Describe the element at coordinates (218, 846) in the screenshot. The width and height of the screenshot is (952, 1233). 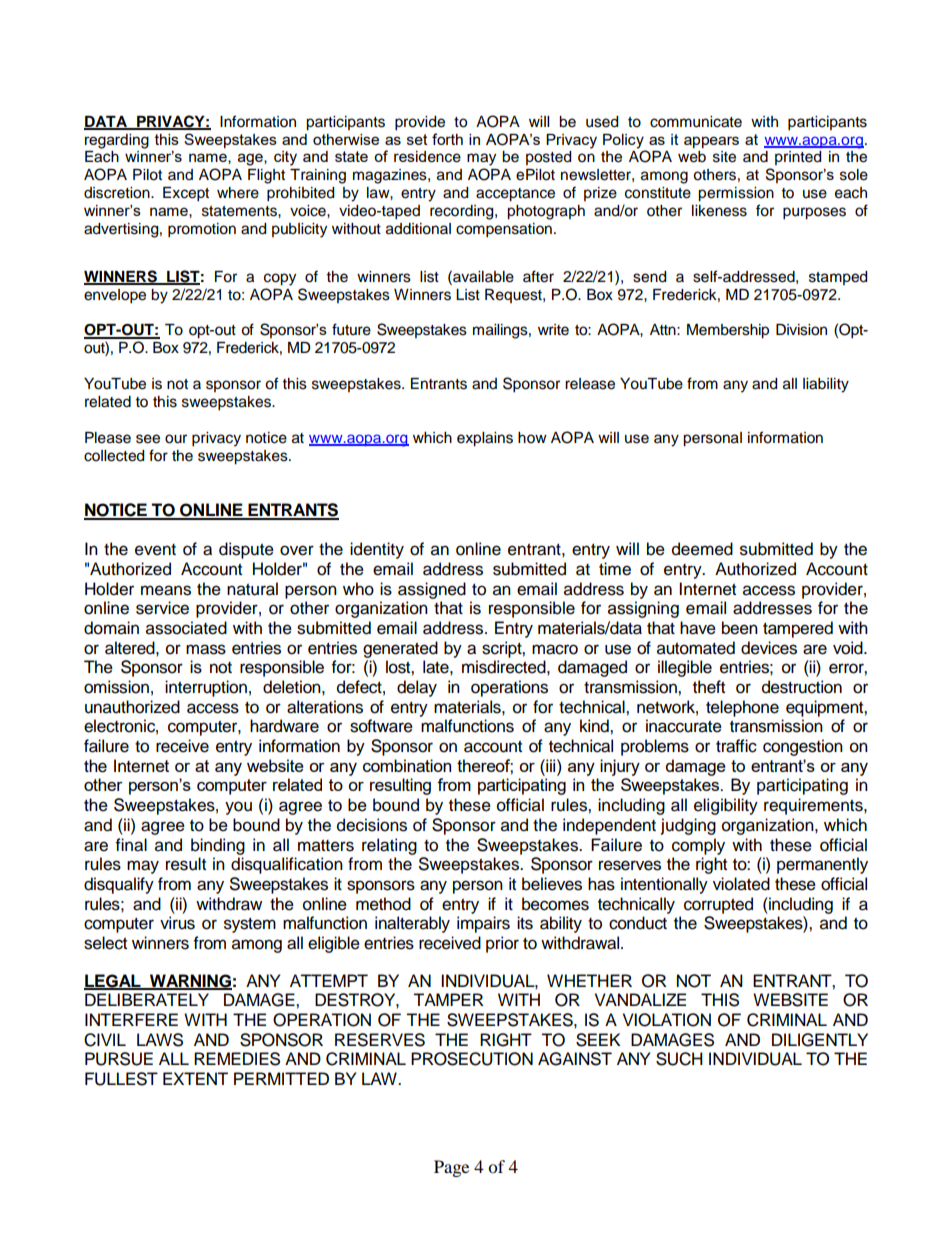
I see `binding` at that location.
